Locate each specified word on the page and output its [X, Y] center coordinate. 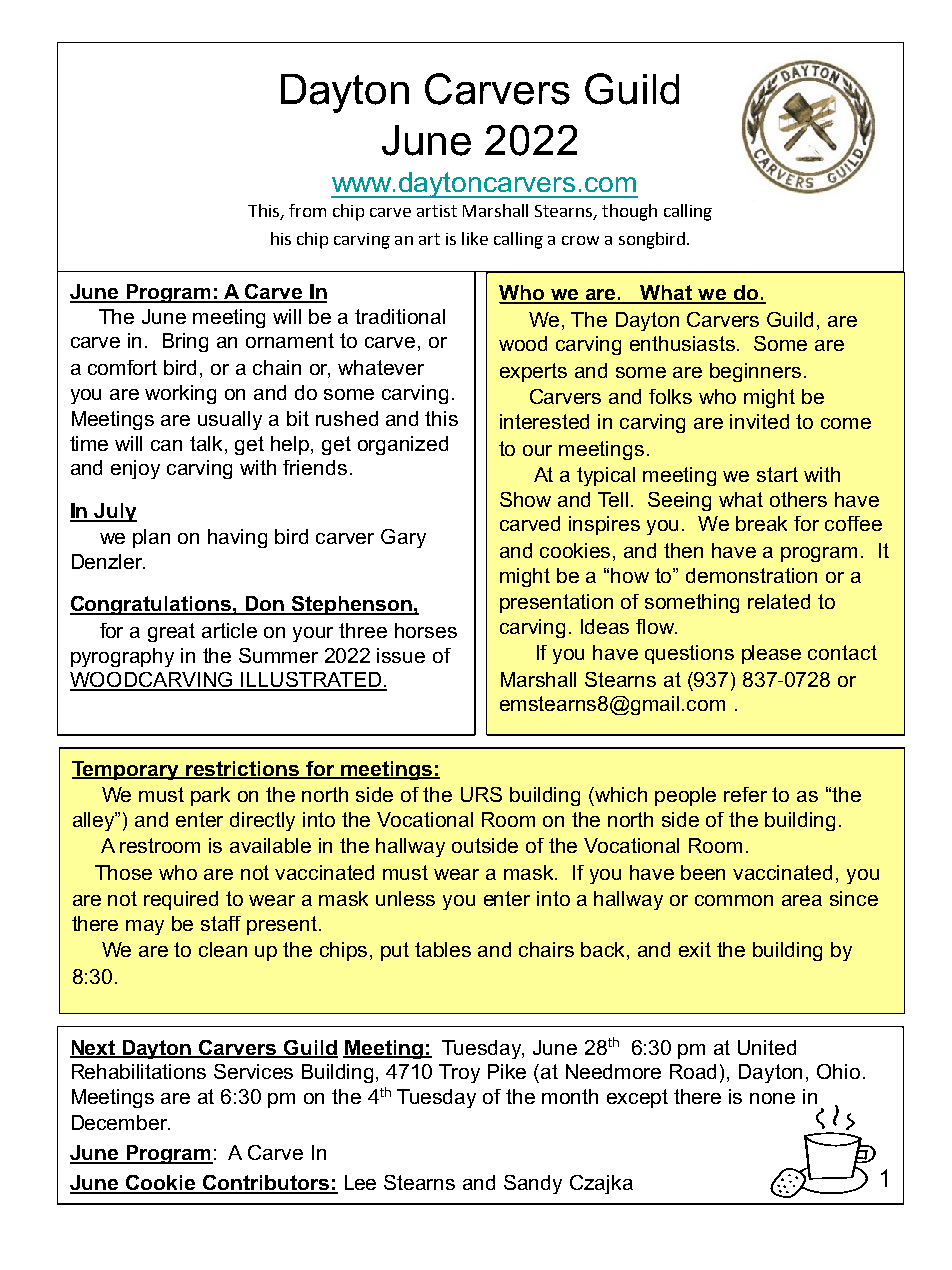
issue [401, 655]
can [166, 445]
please [771, 654]
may [145, 927]
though [629, 212]
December [121, 1122]
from [307, 210]
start [777, 474]
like [475, 238]
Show [525, 499]
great [171, 632]
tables [443, 949]
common [734, 900]
